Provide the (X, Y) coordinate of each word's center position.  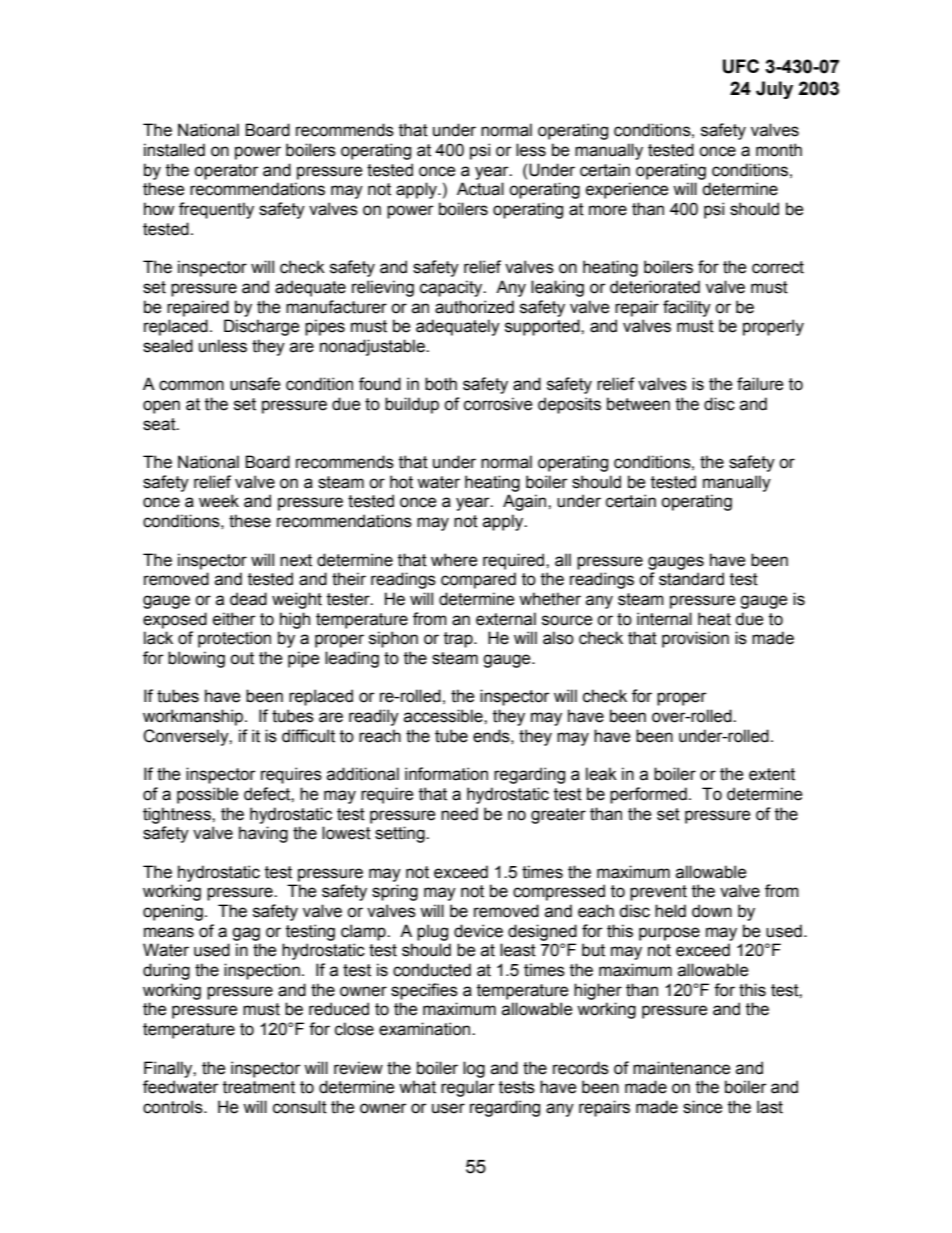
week (219, 501)
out (242, 658)
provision (695, 639)
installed (174, 150)
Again (526, 502)
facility (687, 308)
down (712, 911)
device (478, 931)
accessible (444, 716)
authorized (474, 307)
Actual (480, 189)
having (263, 834)
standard (691, 579)
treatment (259, 1087)
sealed (168, 346)
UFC (741, 66)
